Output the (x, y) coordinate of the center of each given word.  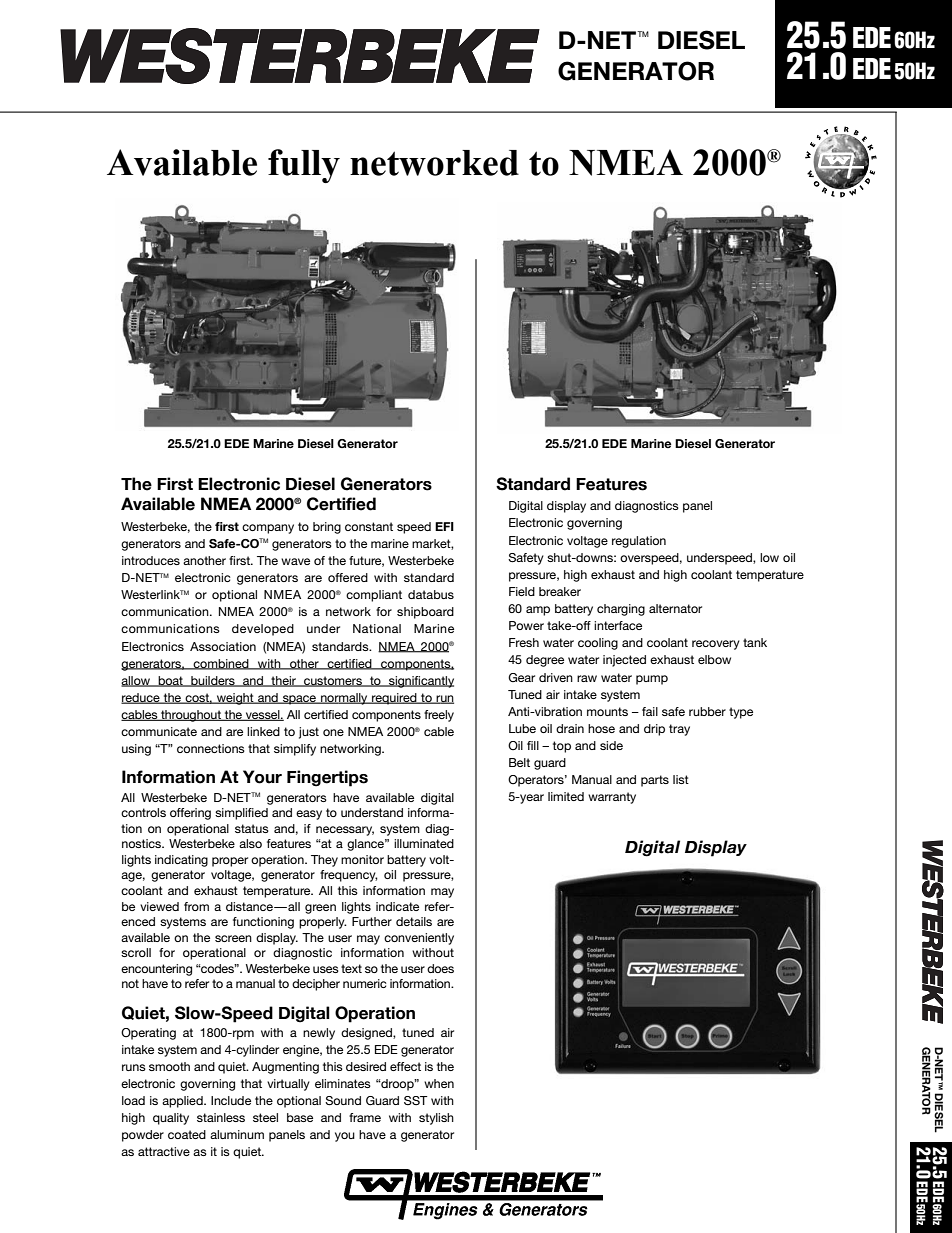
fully (304, 166)
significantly (420, 682)
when (439, 1083)
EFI (444, 526)
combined (221, 664)
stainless (221, 1117)
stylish (436, 1119)
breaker (560, 591)
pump (652, 680)
